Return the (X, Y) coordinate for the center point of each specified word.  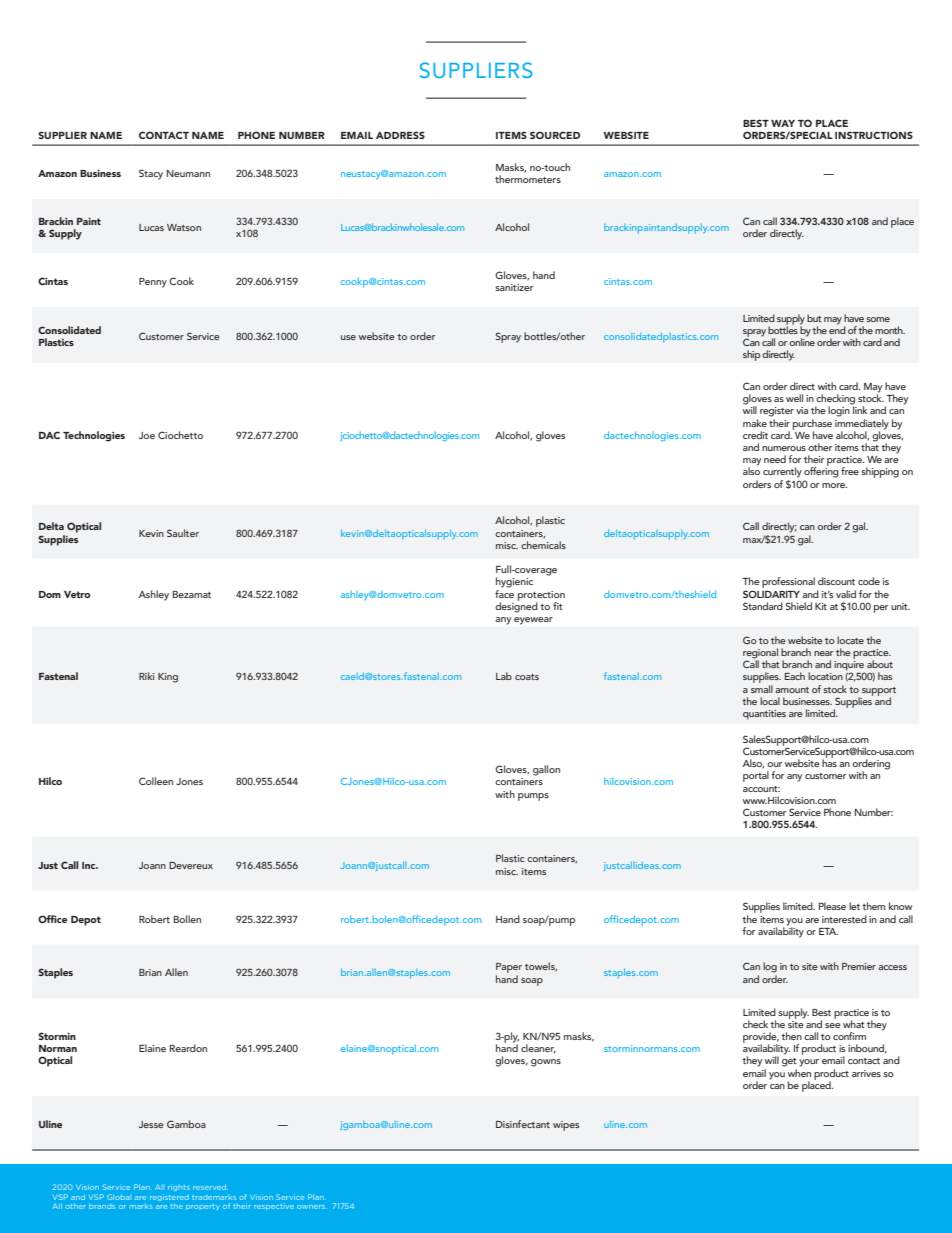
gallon (546, 770)
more (834, 485)
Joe (147, 435)
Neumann (188, 173)
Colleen (156, 781)
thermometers (528, 179)
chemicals (543, 545)
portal (756, 776)
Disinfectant (523, 1124)
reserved (210, 1187)
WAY (783, 123)
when (799, 1073)
